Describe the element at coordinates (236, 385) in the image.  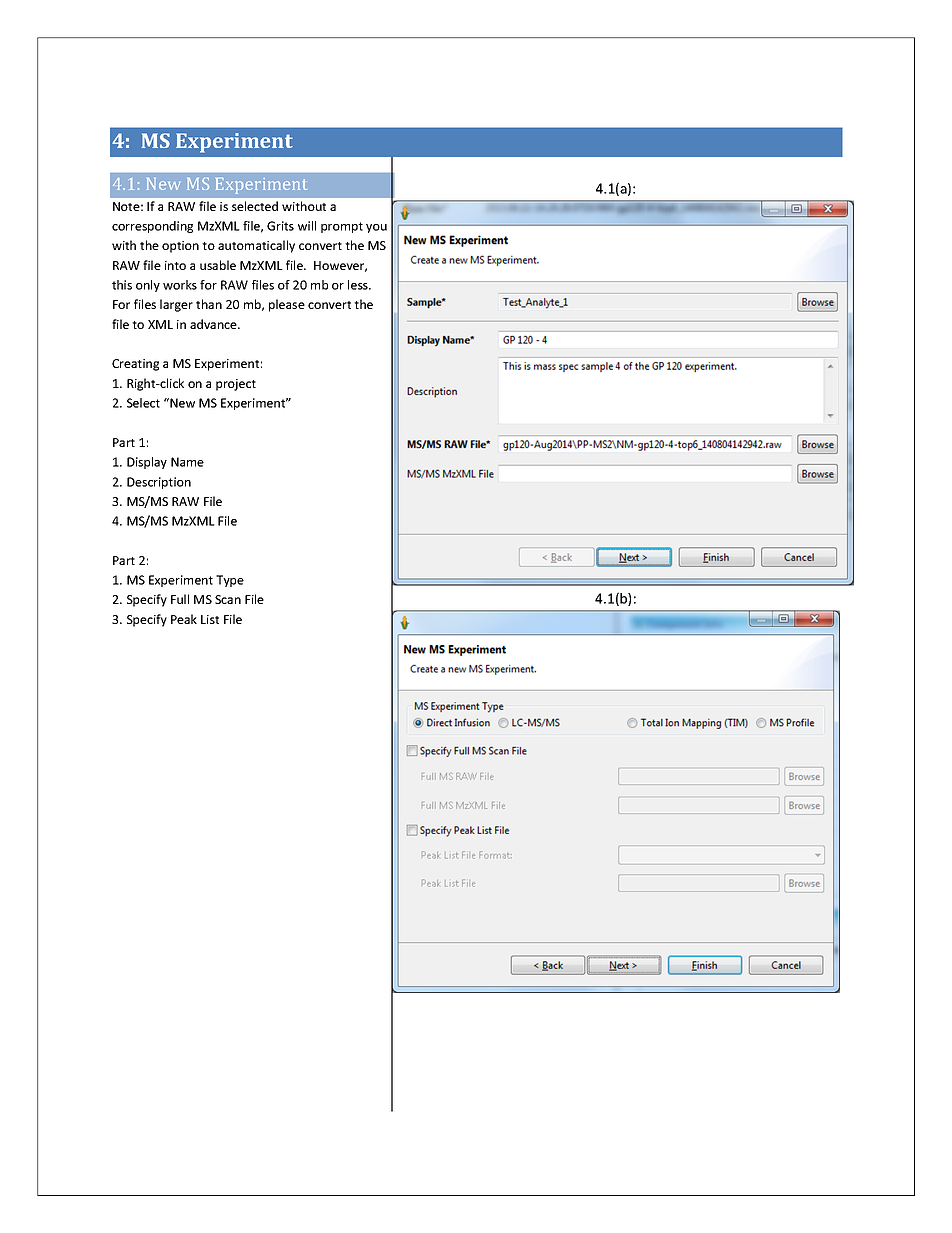
I see `project` at that location.
